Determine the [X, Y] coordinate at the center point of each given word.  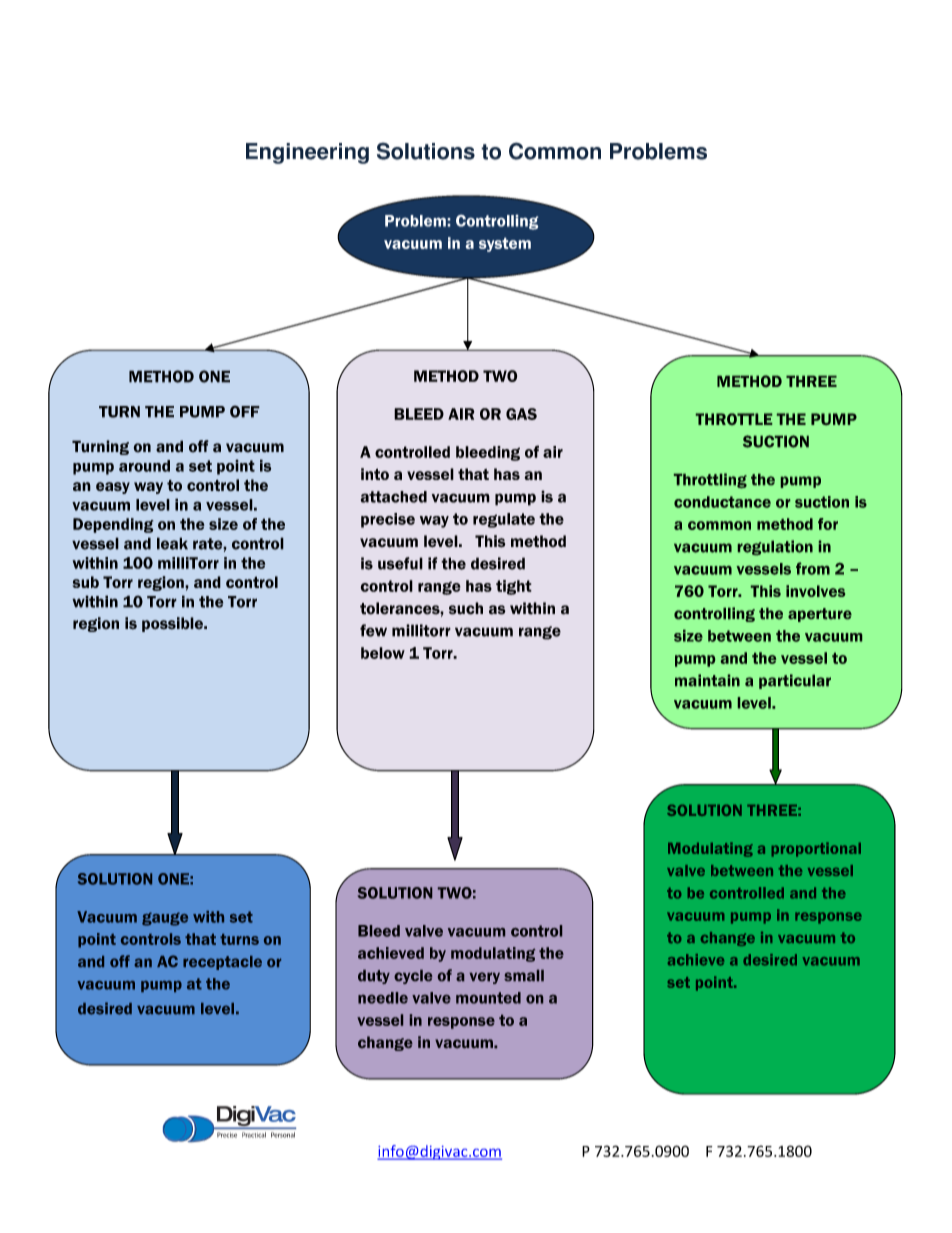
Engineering [307, 153]
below [383, 653]
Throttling [710, 480]
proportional [816, 849]
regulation [775, 547]
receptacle [222, 963]
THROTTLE [734, 419]
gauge [165, 919]
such [466, 608]
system [505, 244]
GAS [521, 414]
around [144, 466]
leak [172, 543]
